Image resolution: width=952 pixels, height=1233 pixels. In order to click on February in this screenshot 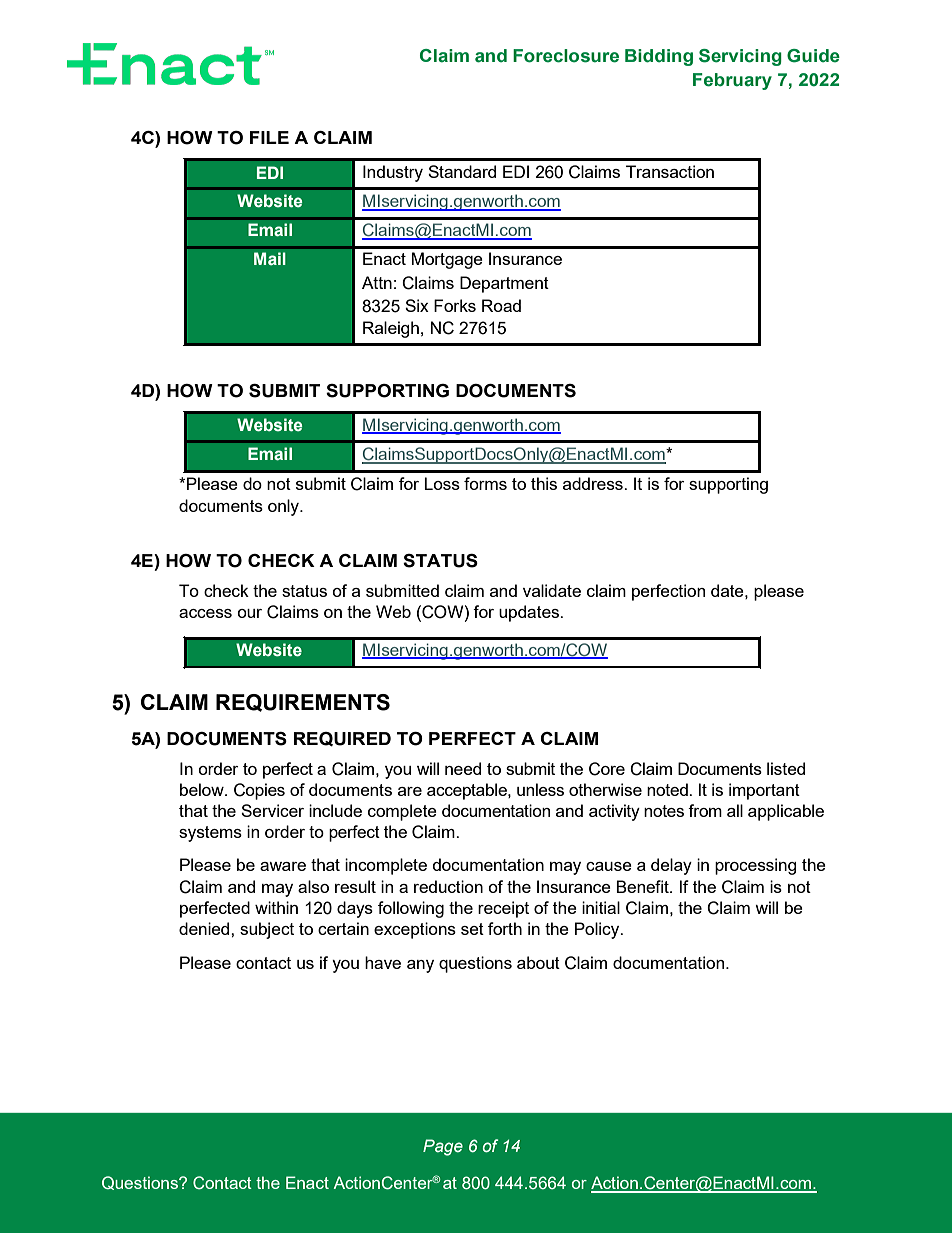, I will do `click(732, 81)`.
